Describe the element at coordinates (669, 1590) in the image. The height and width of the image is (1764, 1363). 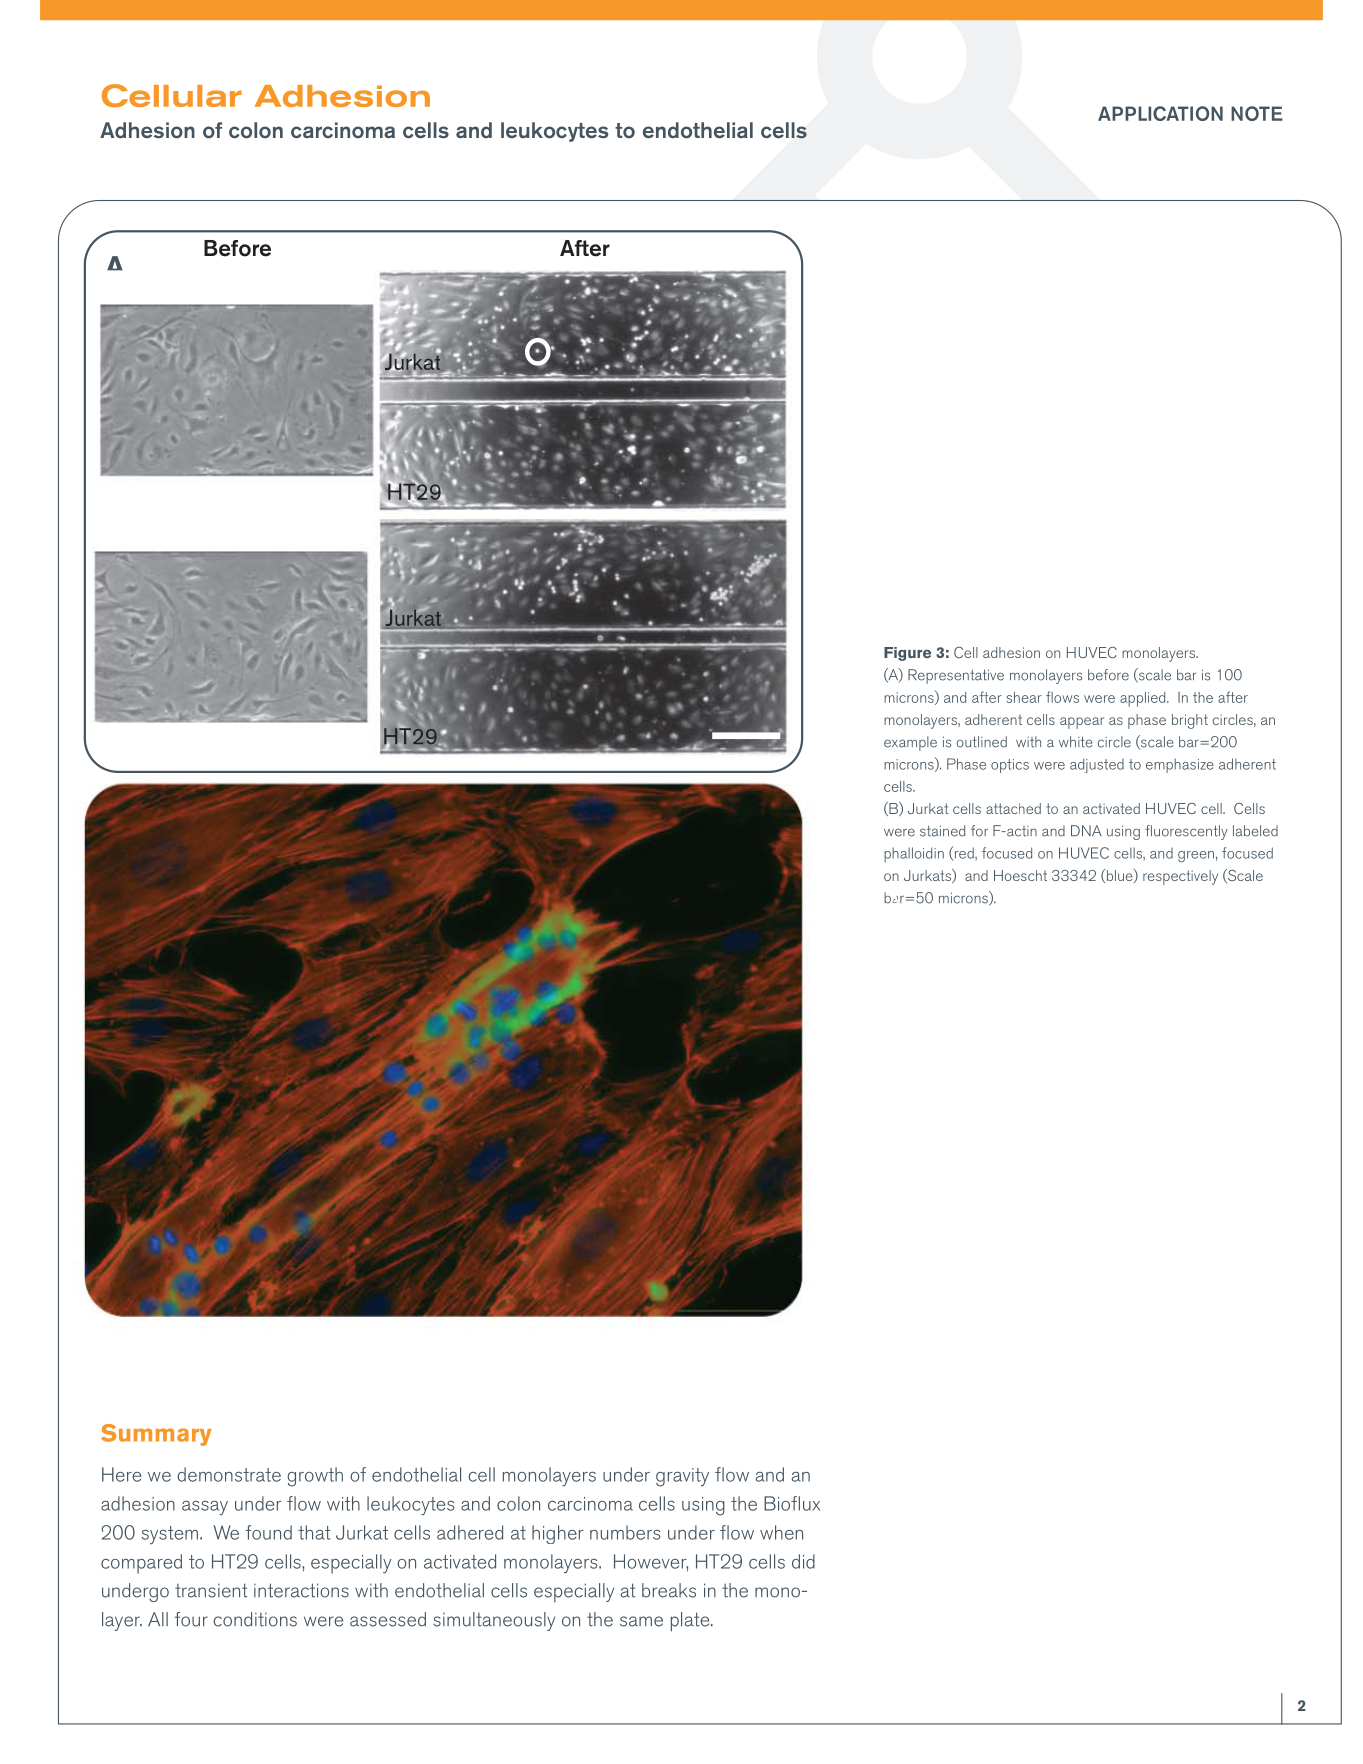
I see `breaks` at that location.
